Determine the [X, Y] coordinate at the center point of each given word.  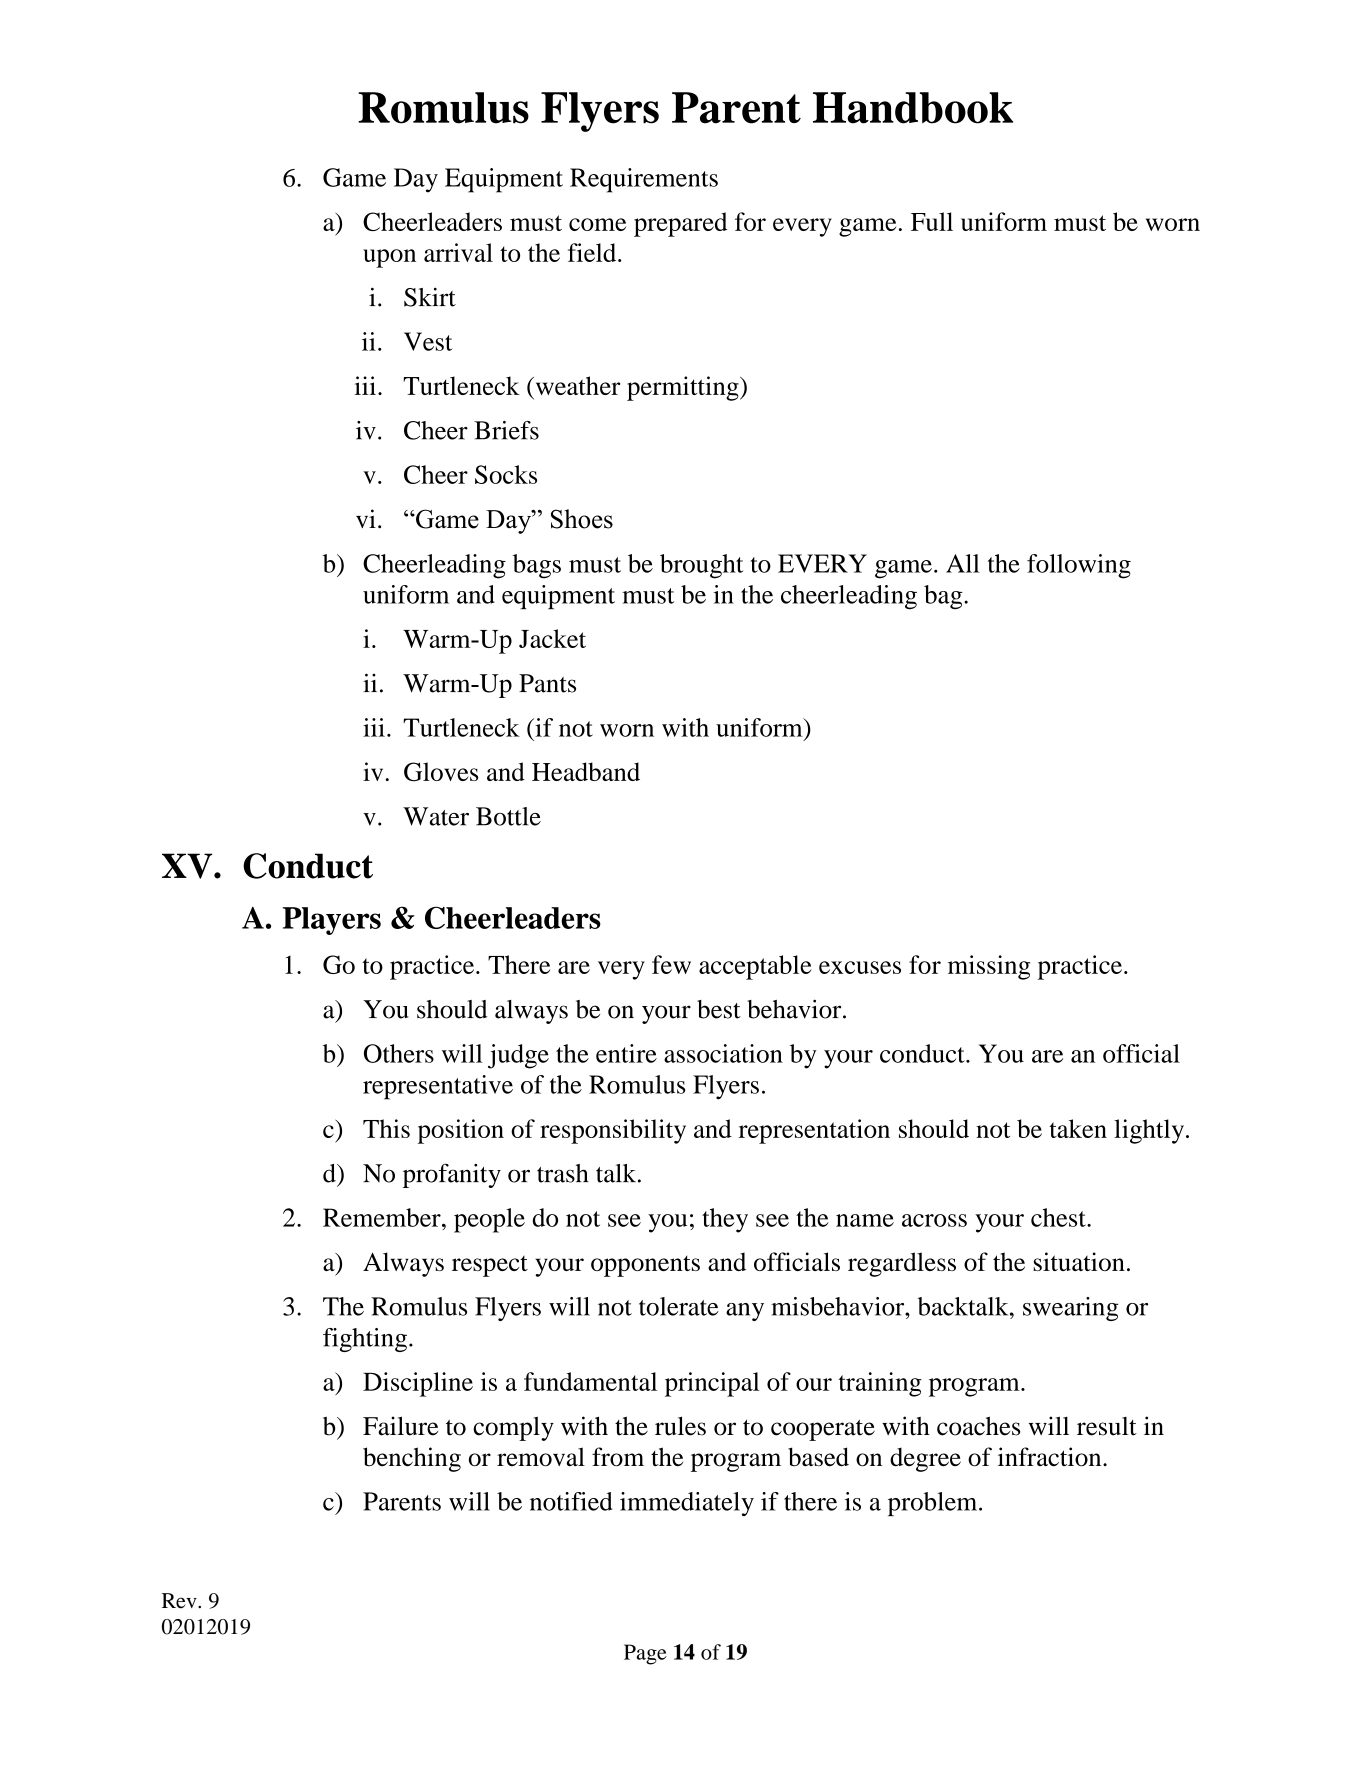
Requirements [644, 180]
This [386, 1128]
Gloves [441, 772]
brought [701, 566]
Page [645, 1654]
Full [932, 221]
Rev [180, 1601]
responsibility [613, 1131]
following [1079, 566]
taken [1078, 1128]
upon [389, 258]
